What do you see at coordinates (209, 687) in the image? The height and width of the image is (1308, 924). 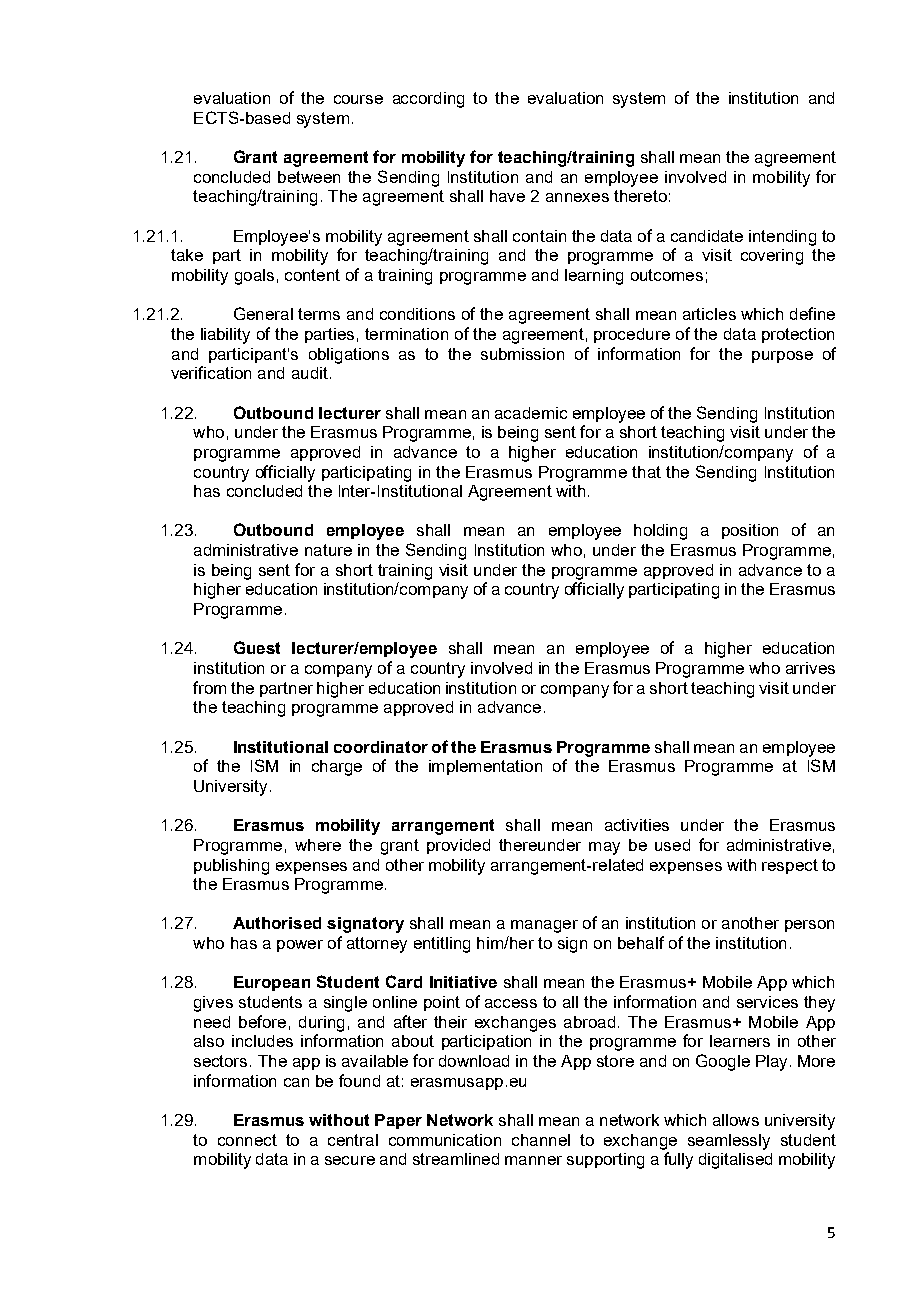 I see `from` at bounding box center [209, 687].
